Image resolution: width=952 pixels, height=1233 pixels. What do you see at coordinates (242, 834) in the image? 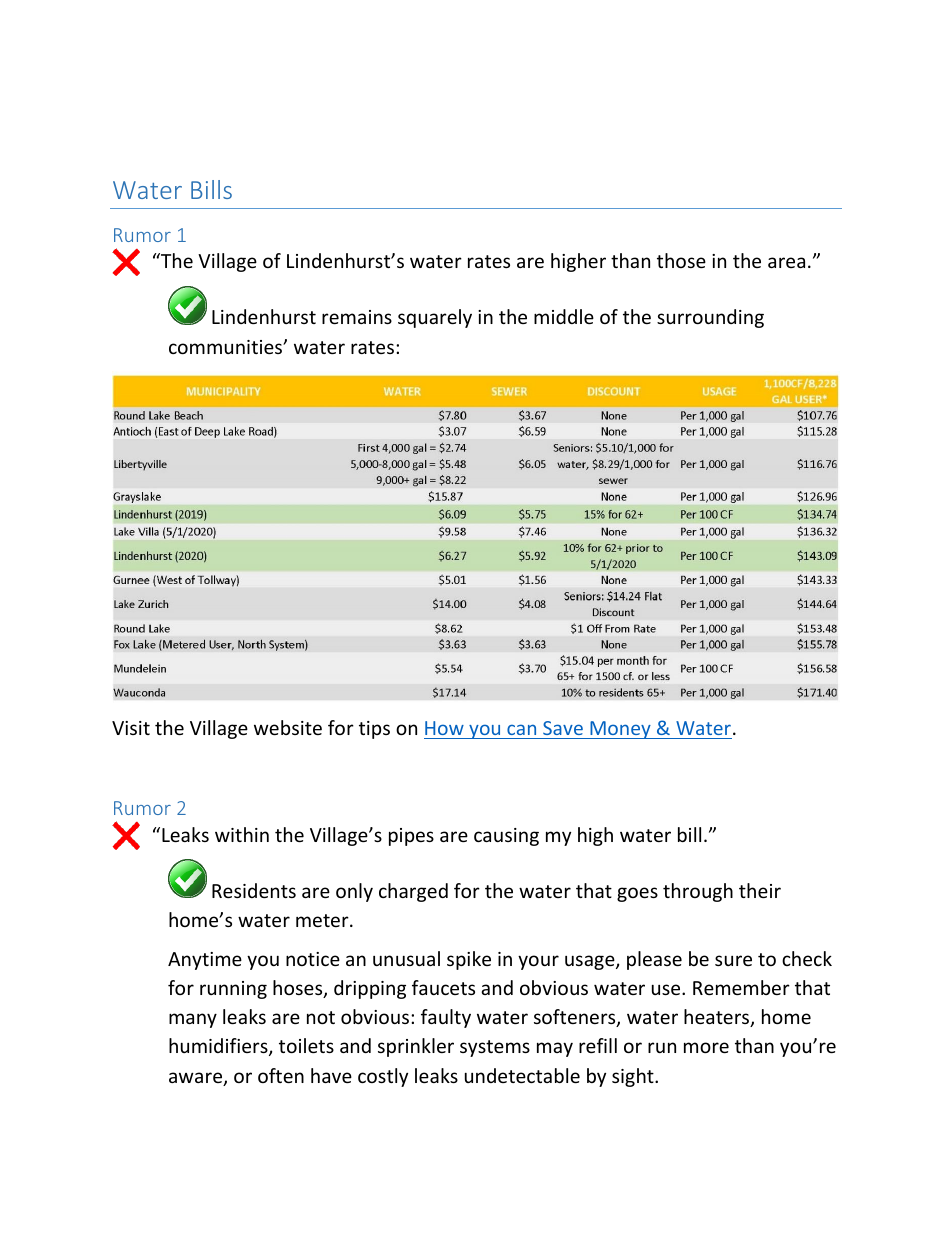
I see `within` at bounding box center [242, 834].
